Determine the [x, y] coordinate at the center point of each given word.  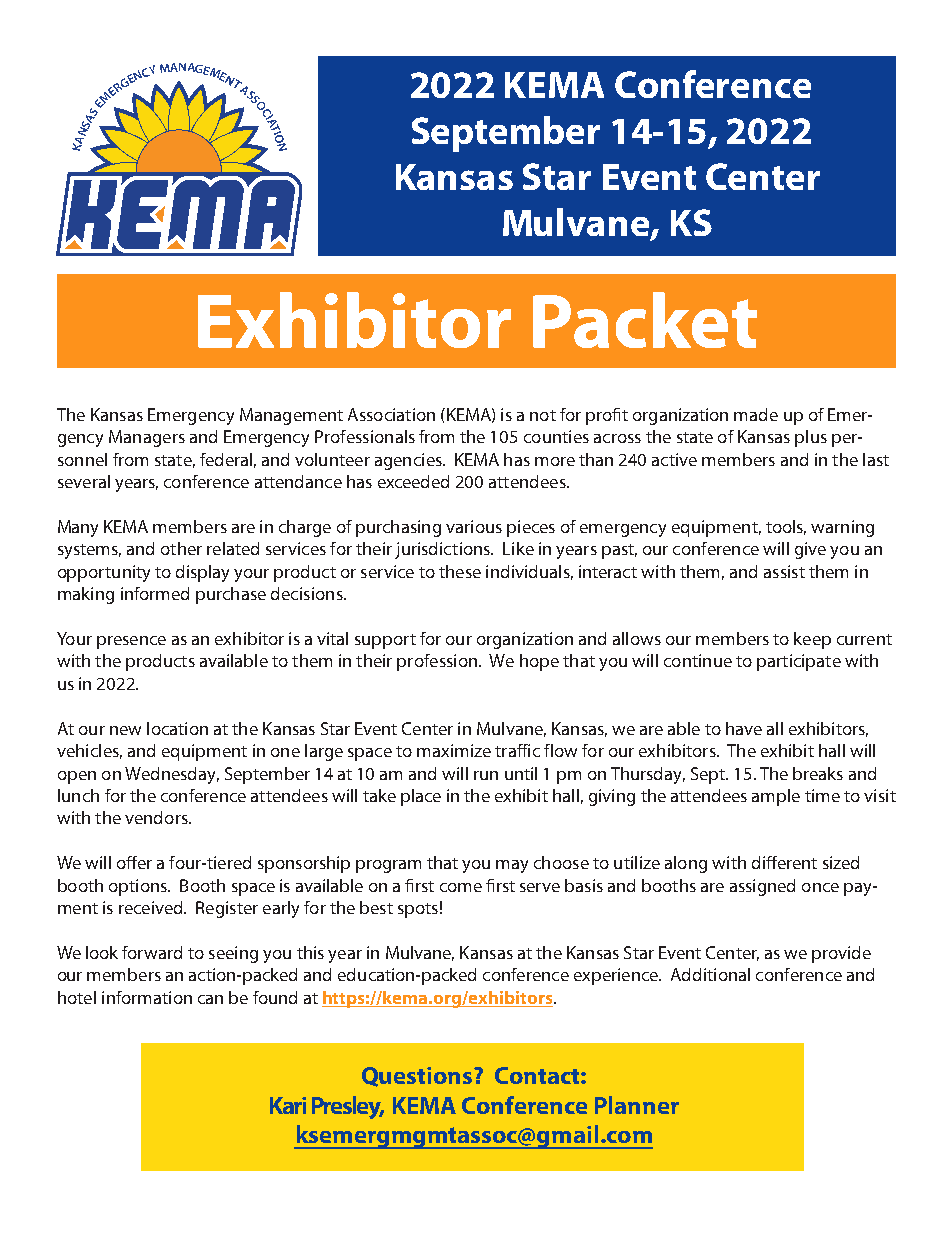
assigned [762, 887]
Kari [288, 1105]
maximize [454, 750]
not [543, 415]
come [461, 887]
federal [226, 459]
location [177, 728]
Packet [645, 320]
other [181, 548]
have [744, 728]
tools [786, 527]
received [152, 907]
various [474, 526]
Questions [418, 1077]
